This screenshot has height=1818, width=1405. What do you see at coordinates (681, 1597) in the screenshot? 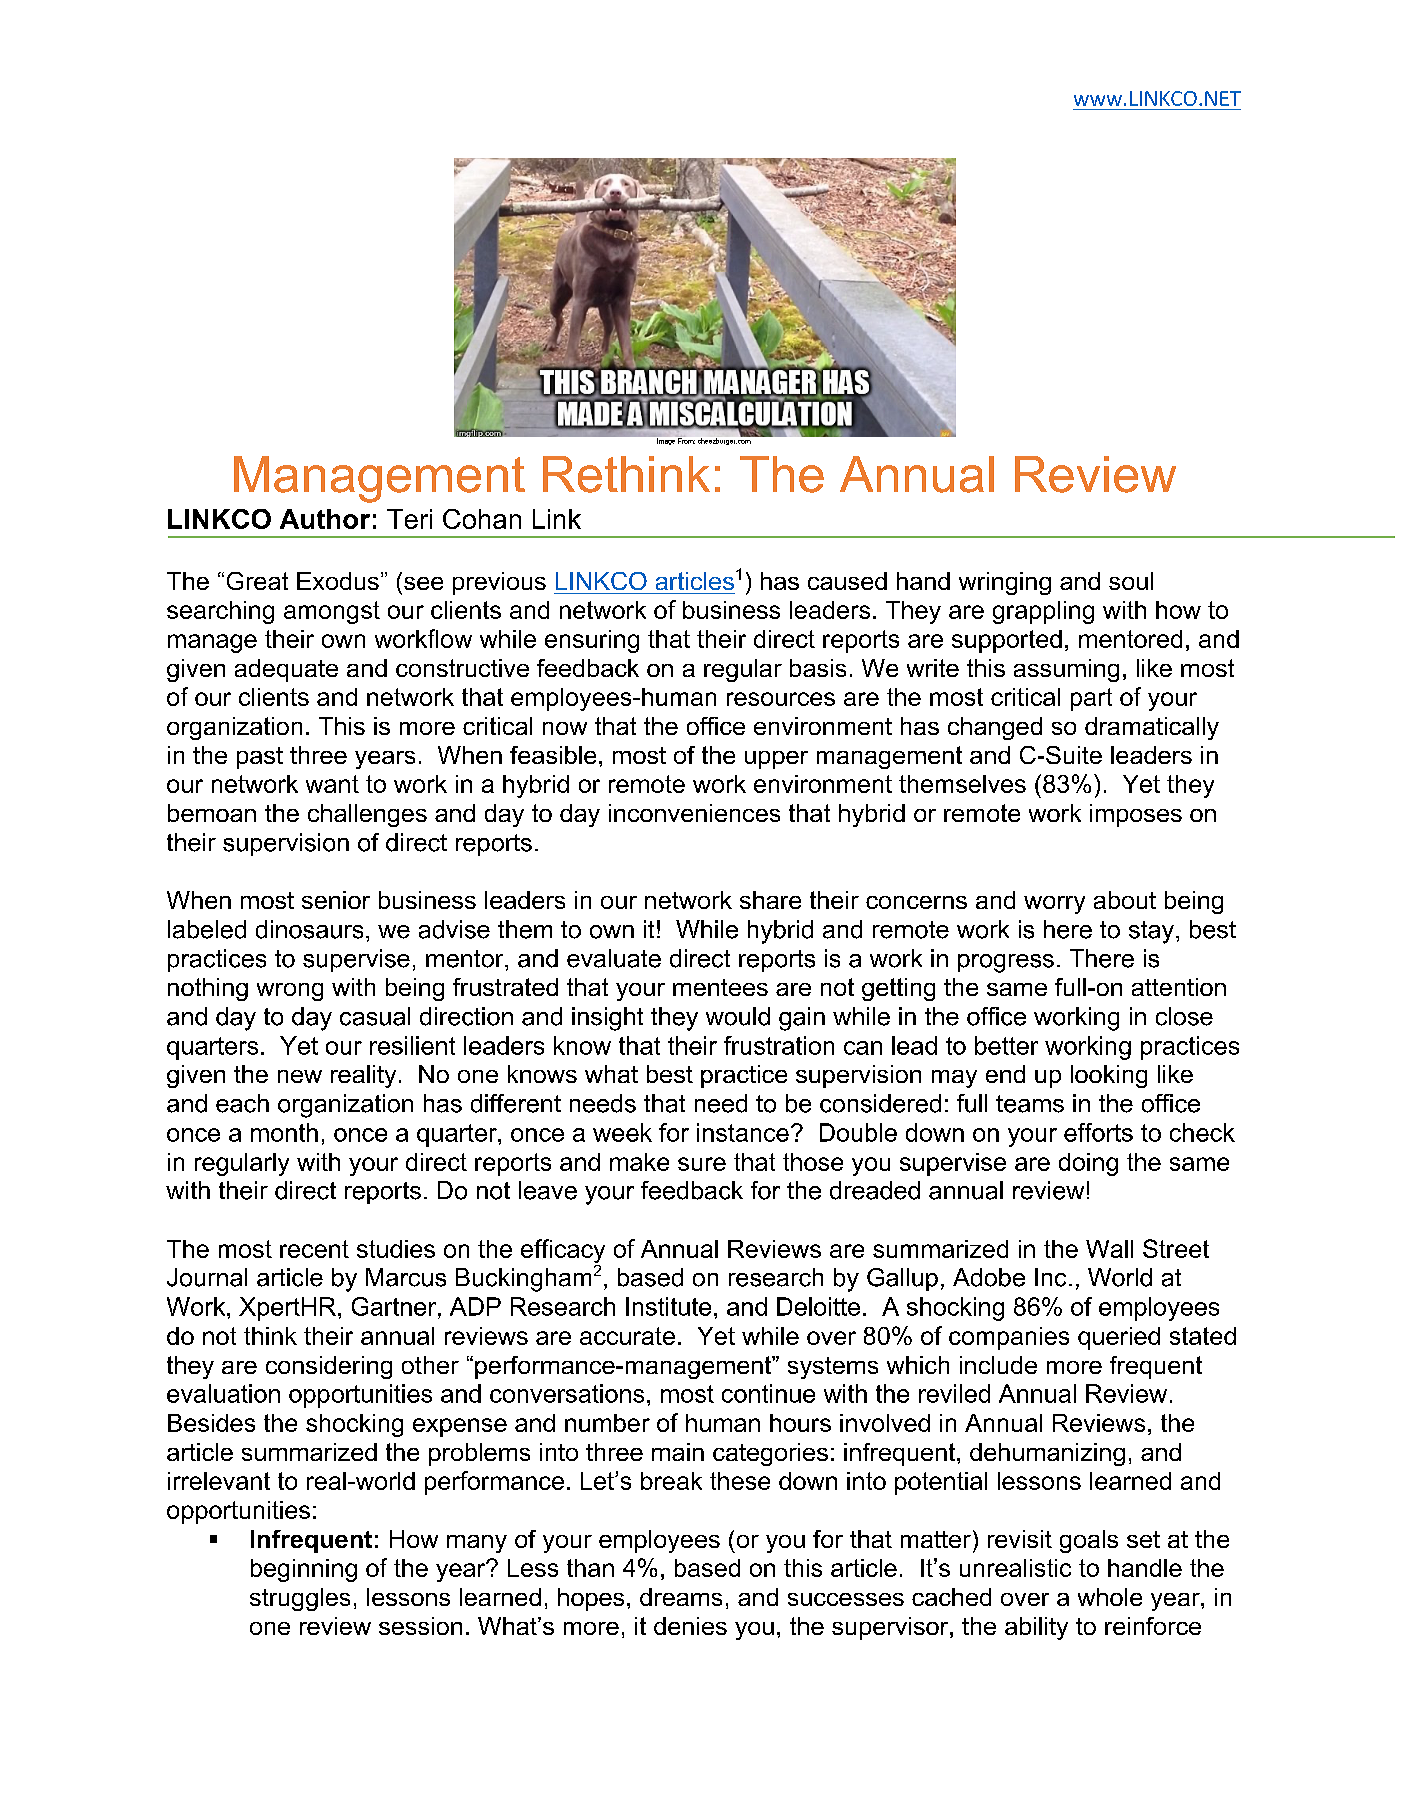
I see `dreams` at bounding box center [681, 1597].
